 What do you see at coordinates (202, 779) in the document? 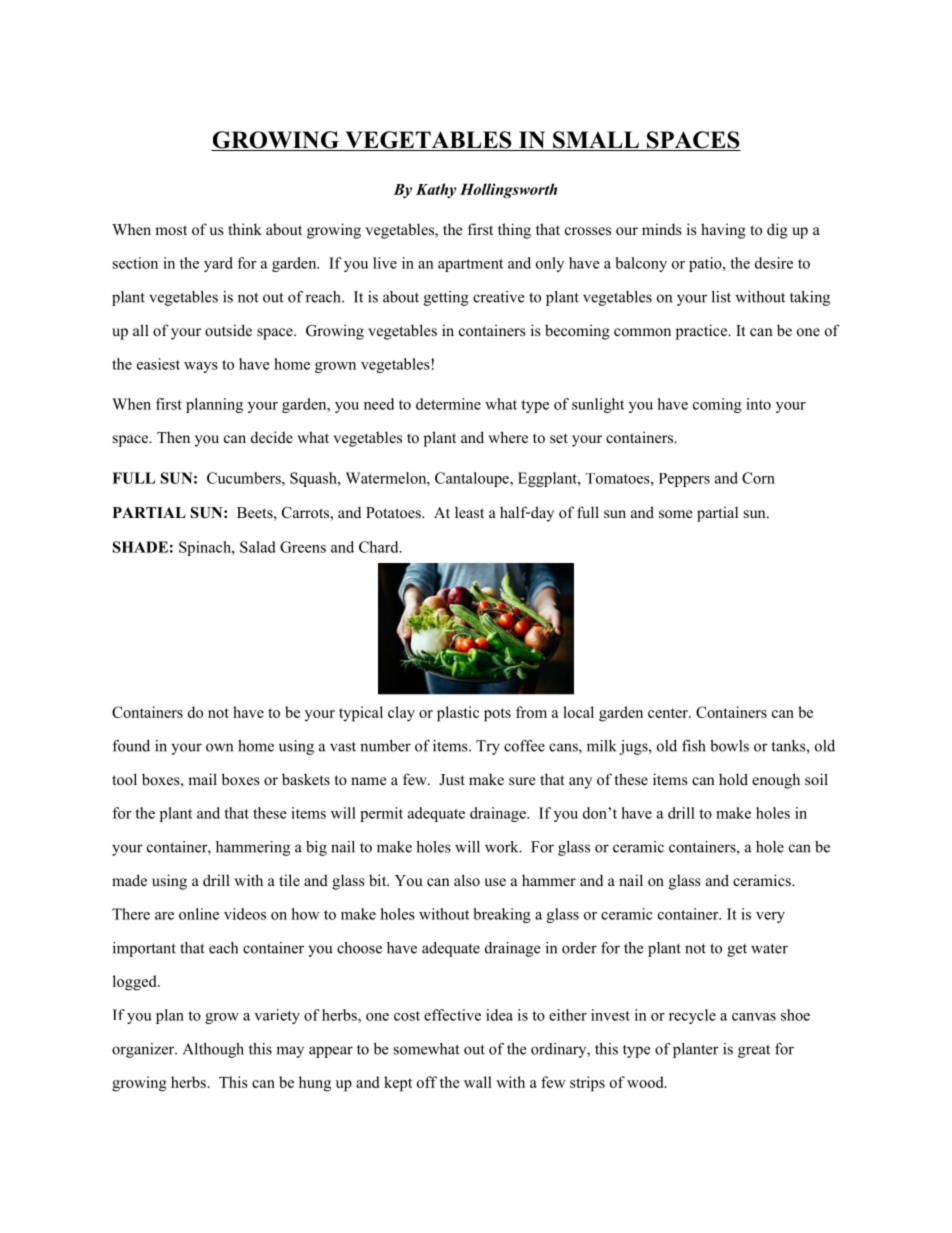
I see `mail` at bounding box center [202, 779].
